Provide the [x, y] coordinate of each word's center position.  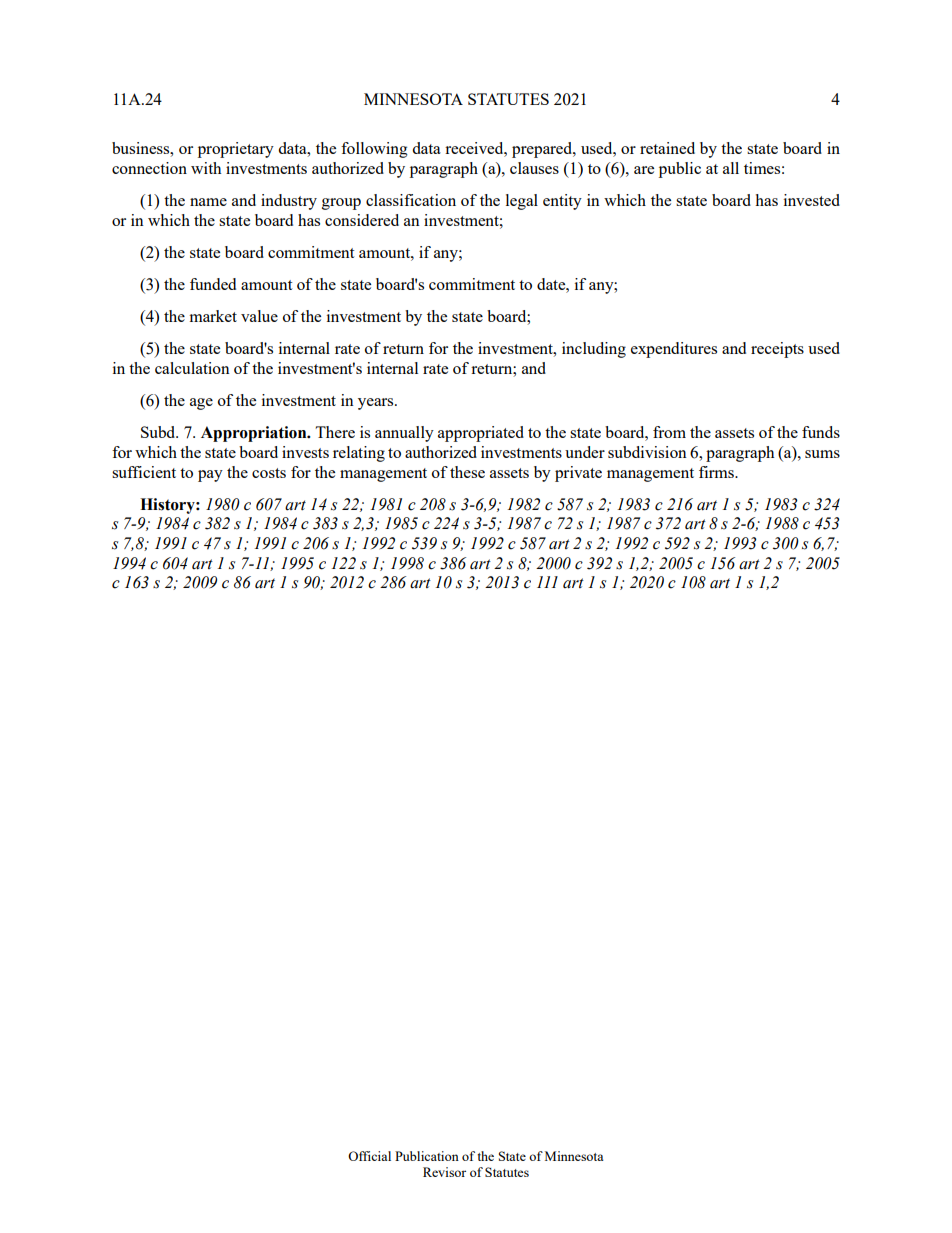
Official [369, 1156]
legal [522, 202]
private [578, 474]
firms [717, 472]
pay [210, 476]
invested [812, 200]
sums [822, 454]
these [467, 472]
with [206, 168]
